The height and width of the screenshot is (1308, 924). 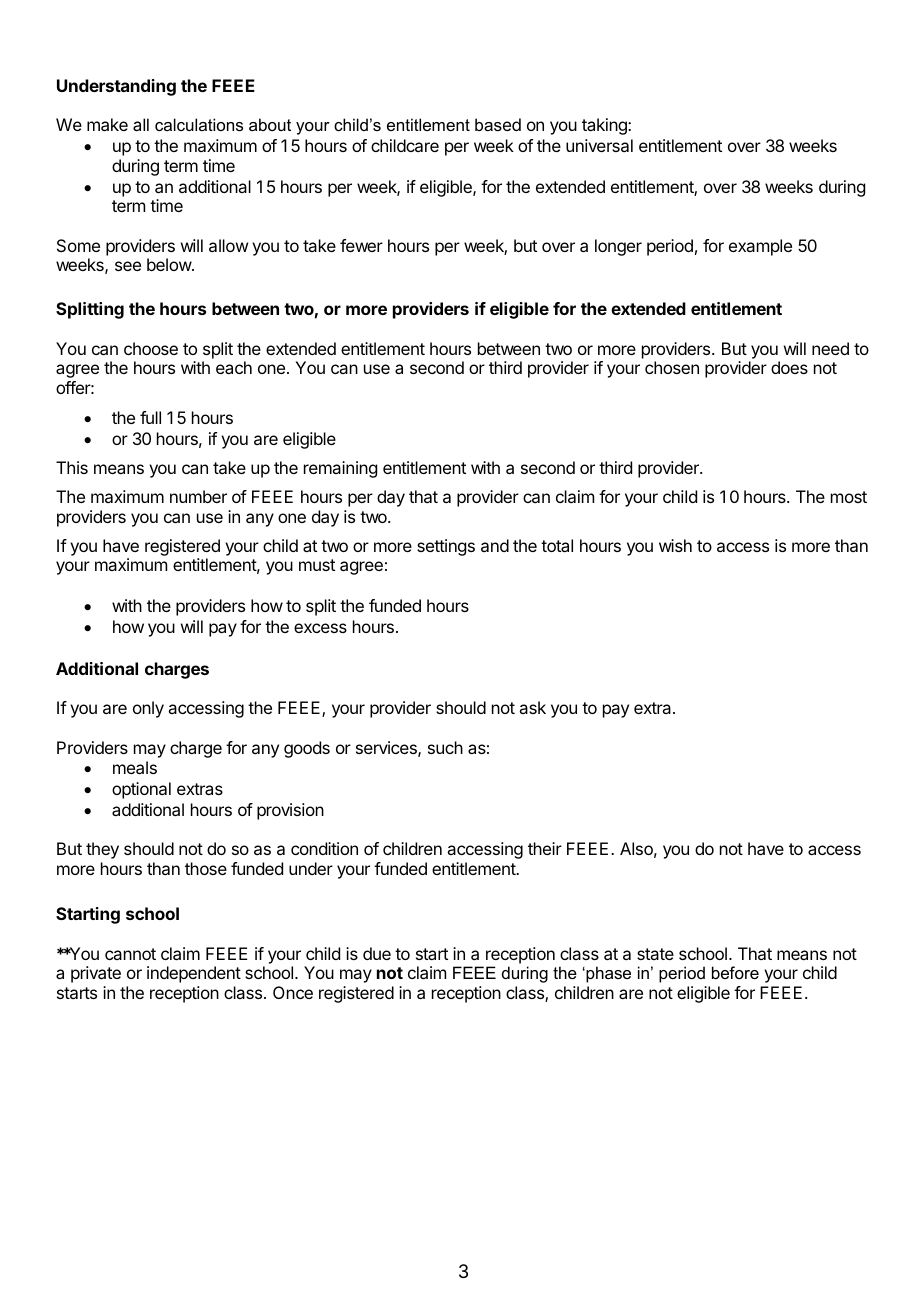 I want to click on ask, so click(x=532, y=707).
